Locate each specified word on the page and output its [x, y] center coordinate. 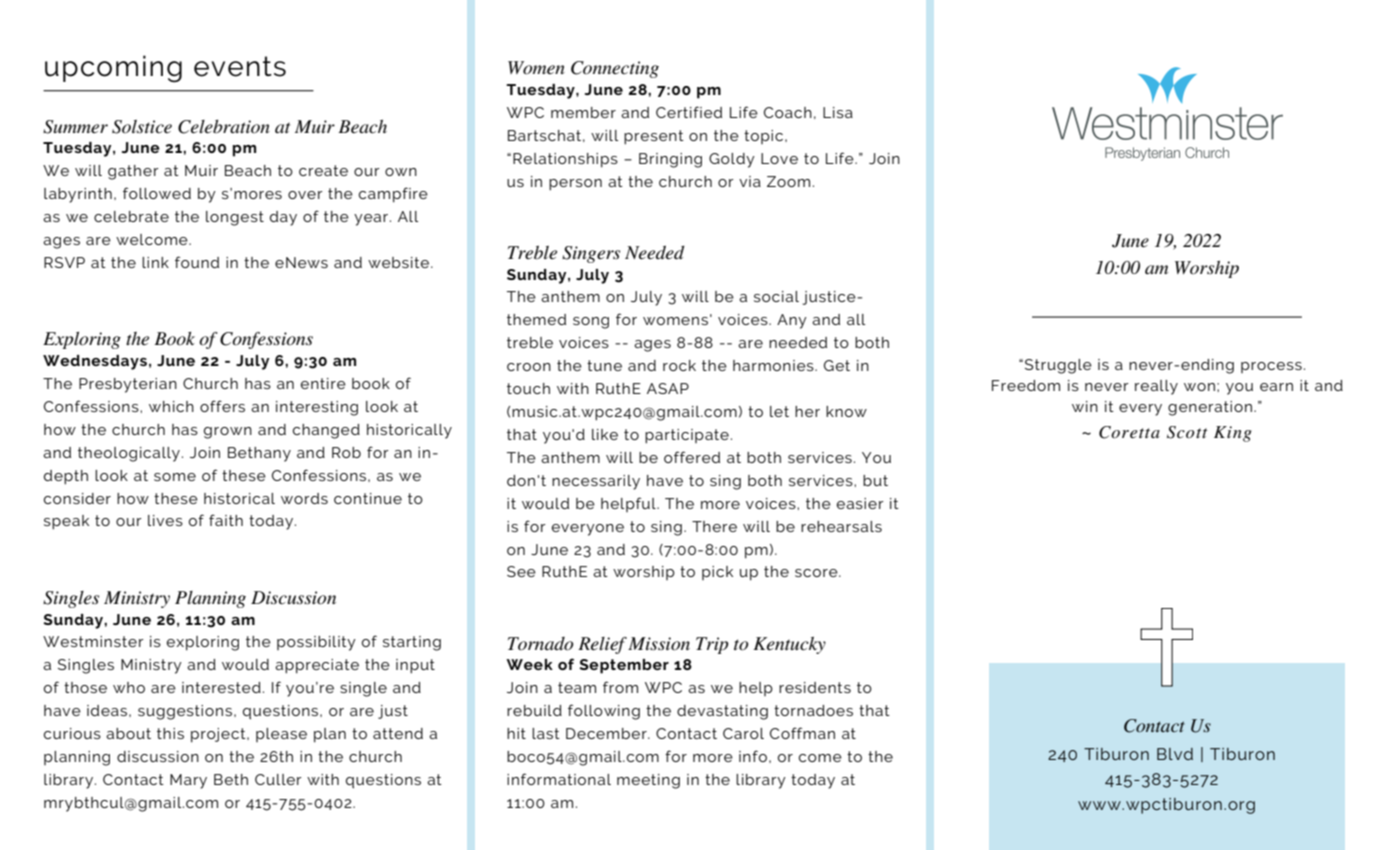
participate [687, 436]
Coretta [1129, 432]
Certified [689, 112]
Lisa [838, 112]
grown [228, 433]
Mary [188, 781]
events [240, 66]
